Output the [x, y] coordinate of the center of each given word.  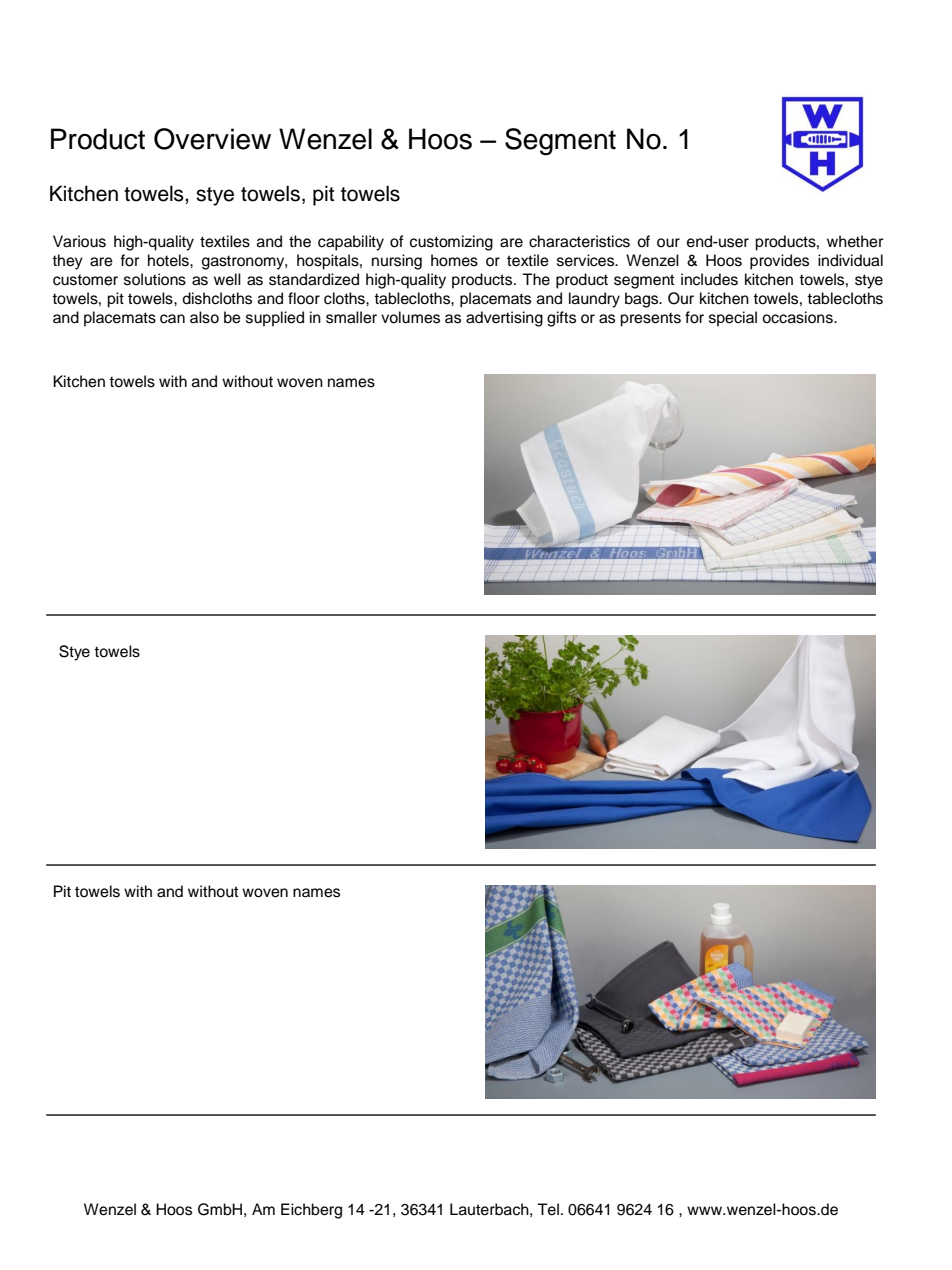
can [172, 319]
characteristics [579, 241]
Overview [212, 139]
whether [855, 241]
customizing [451, 243]
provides [779, 262]
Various [79, 241]
